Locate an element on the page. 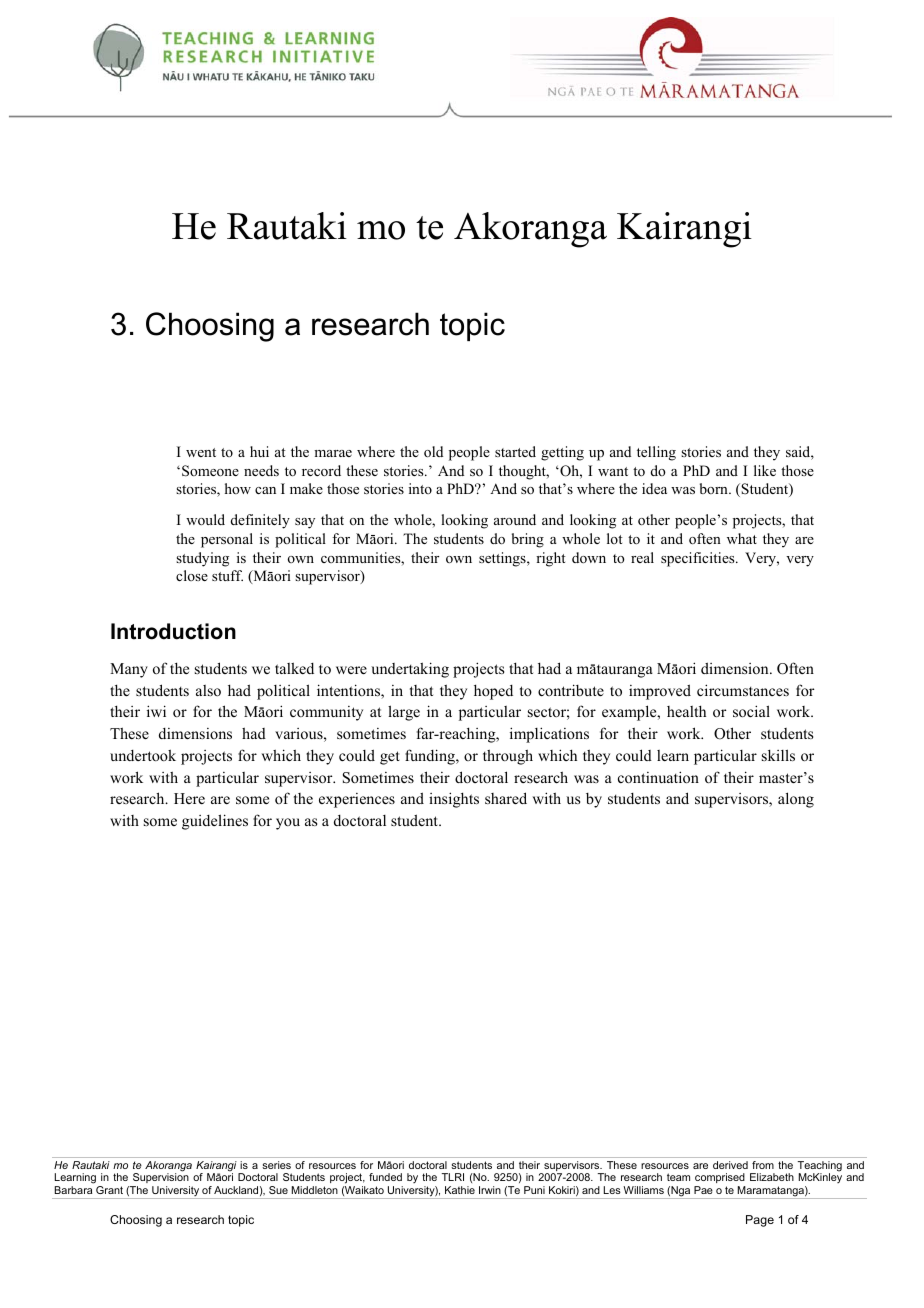 The image size is (924, 1308). comprised is located at coordinates (720, 1178).
